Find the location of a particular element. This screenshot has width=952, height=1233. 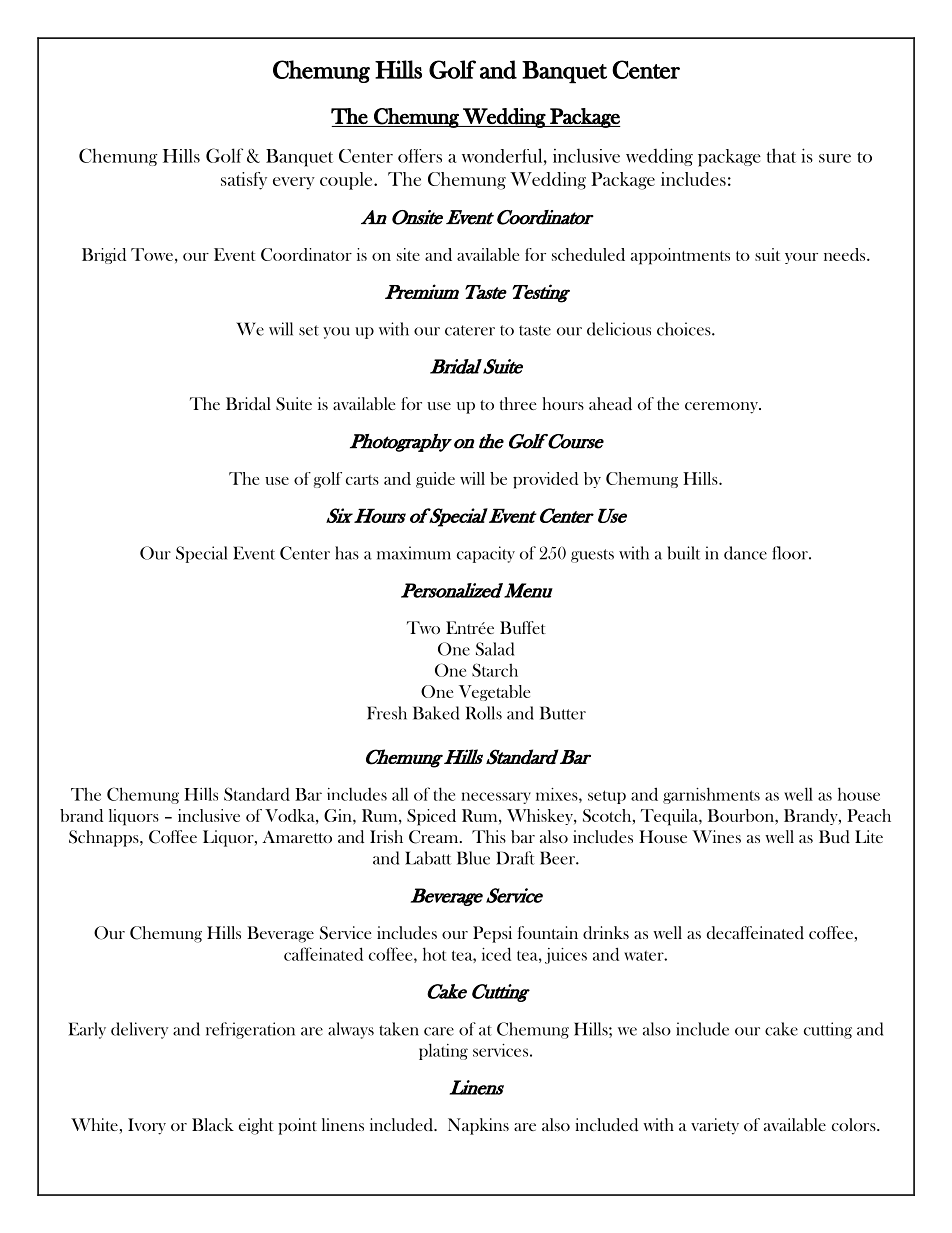

garnishments is located at coordinates (711, 795).
